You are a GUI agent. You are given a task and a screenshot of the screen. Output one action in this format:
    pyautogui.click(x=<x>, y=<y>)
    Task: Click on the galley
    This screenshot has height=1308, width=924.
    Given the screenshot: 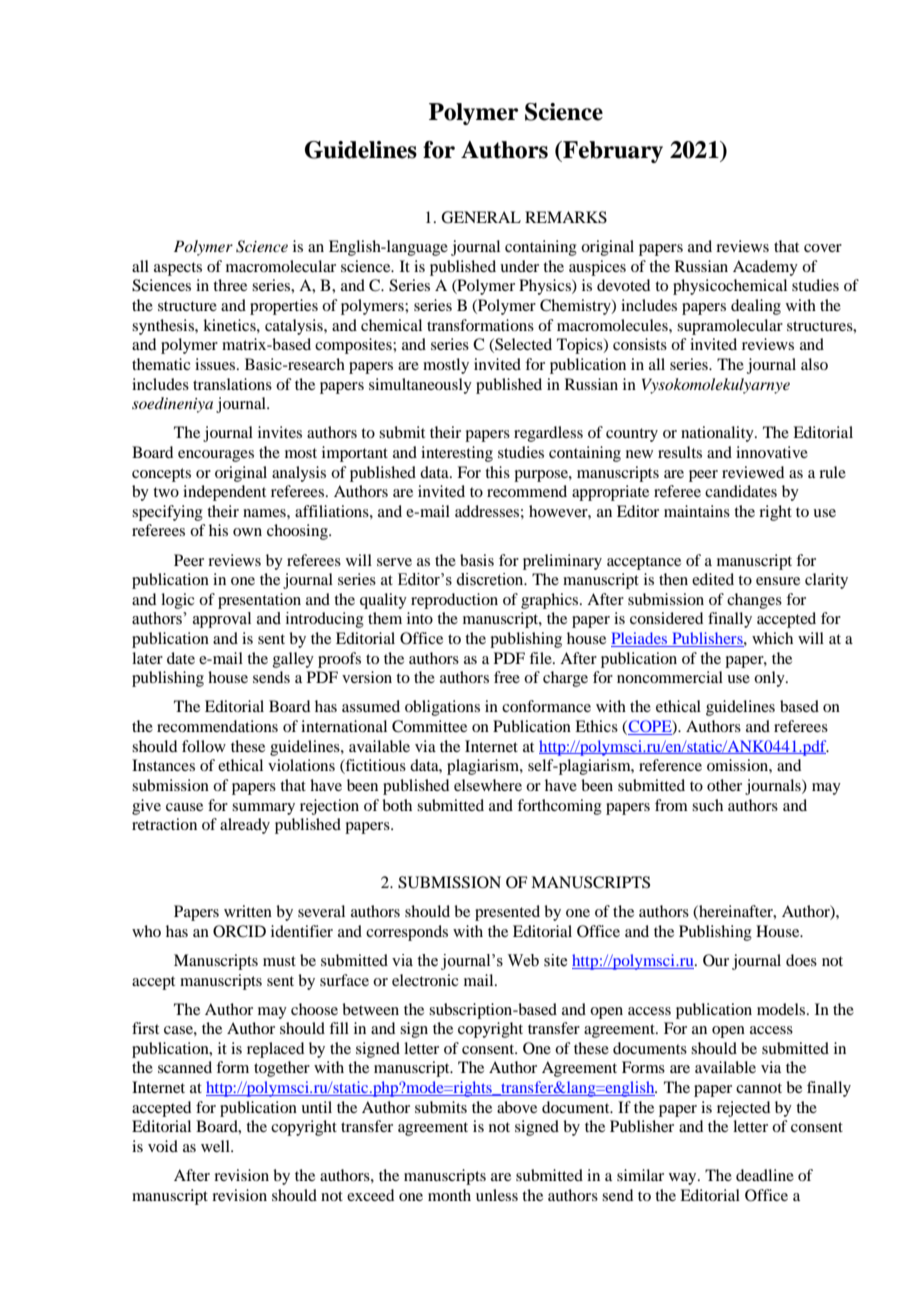 What is the action you would take?
    pyautogui.click(x=293, y=660)
